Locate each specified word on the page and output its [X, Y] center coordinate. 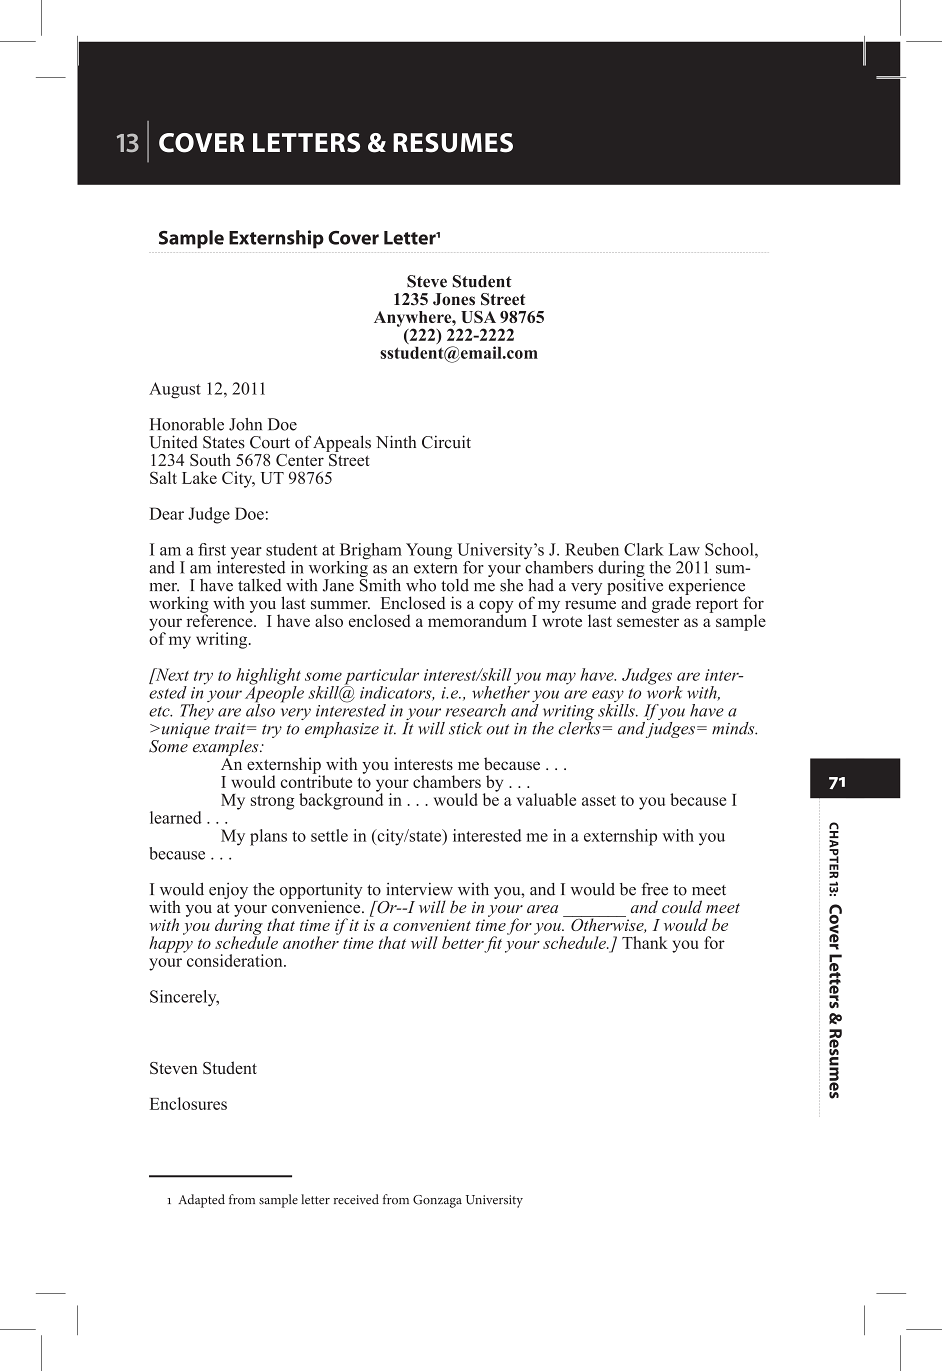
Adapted [201, 1201]
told [455, 585]
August [175, 390]
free [654, 889]
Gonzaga [437, 1201]
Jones [454, 299]
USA [478, 317]
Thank [645, 942]
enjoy [228, 891]
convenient [432, 925]
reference [221, 619]
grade [671, 603]
